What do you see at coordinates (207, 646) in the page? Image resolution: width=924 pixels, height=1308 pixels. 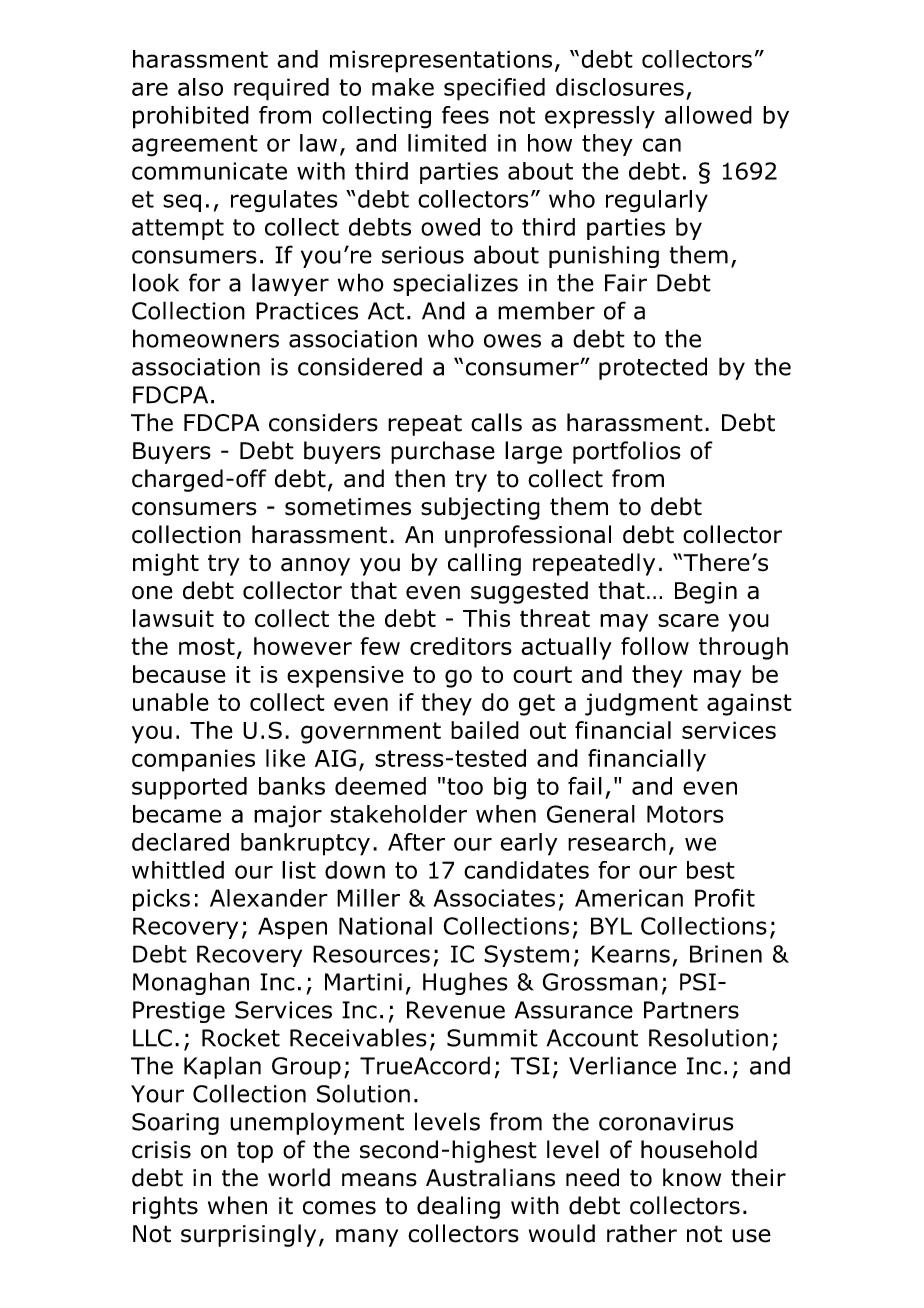 I see `most` at bounding box center [207, 646].
